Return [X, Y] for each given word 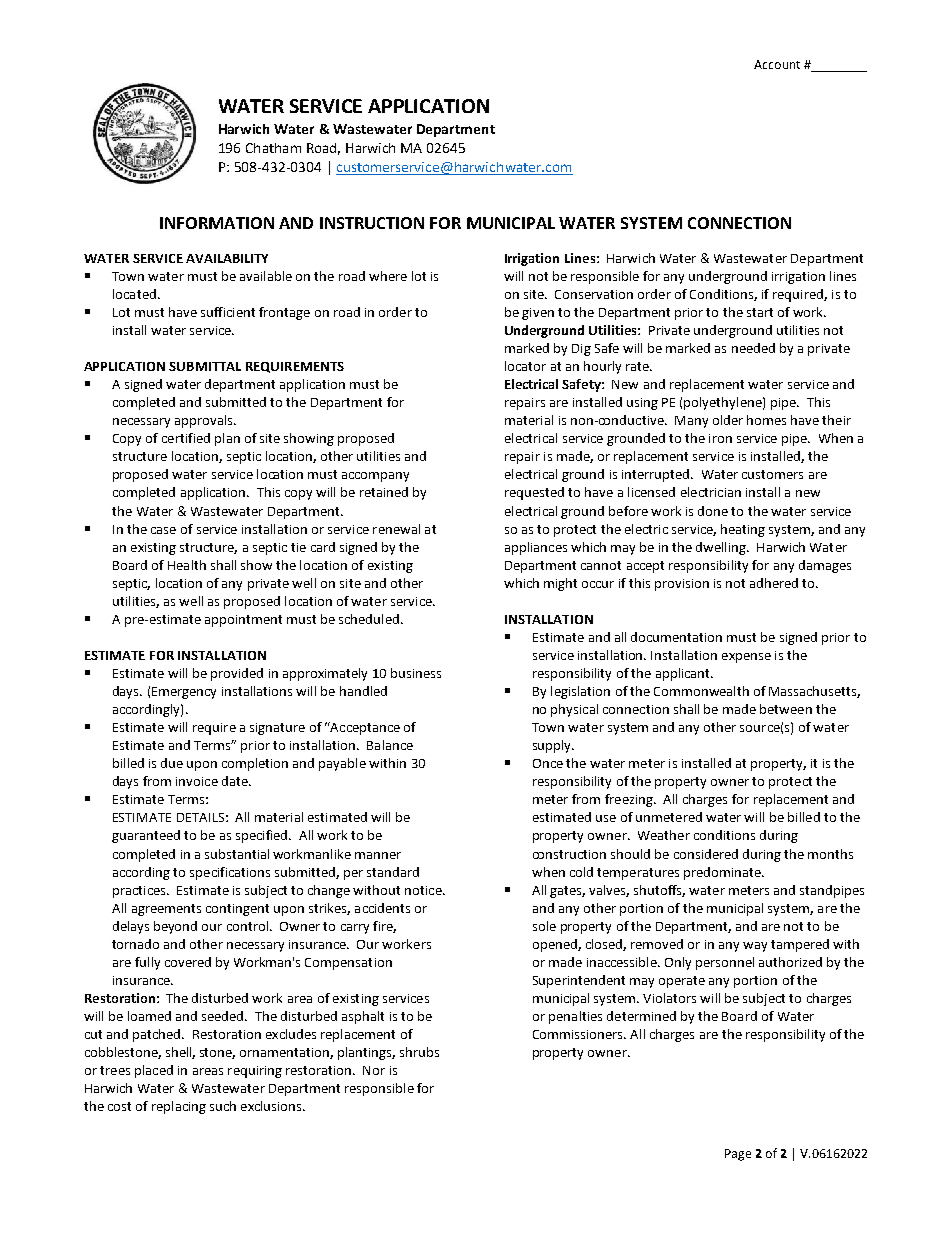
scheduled [369, 619]
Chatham [273, 148]
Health [187, 565]
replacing [179, 1107]
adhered [774, 583]
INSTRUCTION [372, 223]
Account [777, 64]
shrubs [419, 1052]
